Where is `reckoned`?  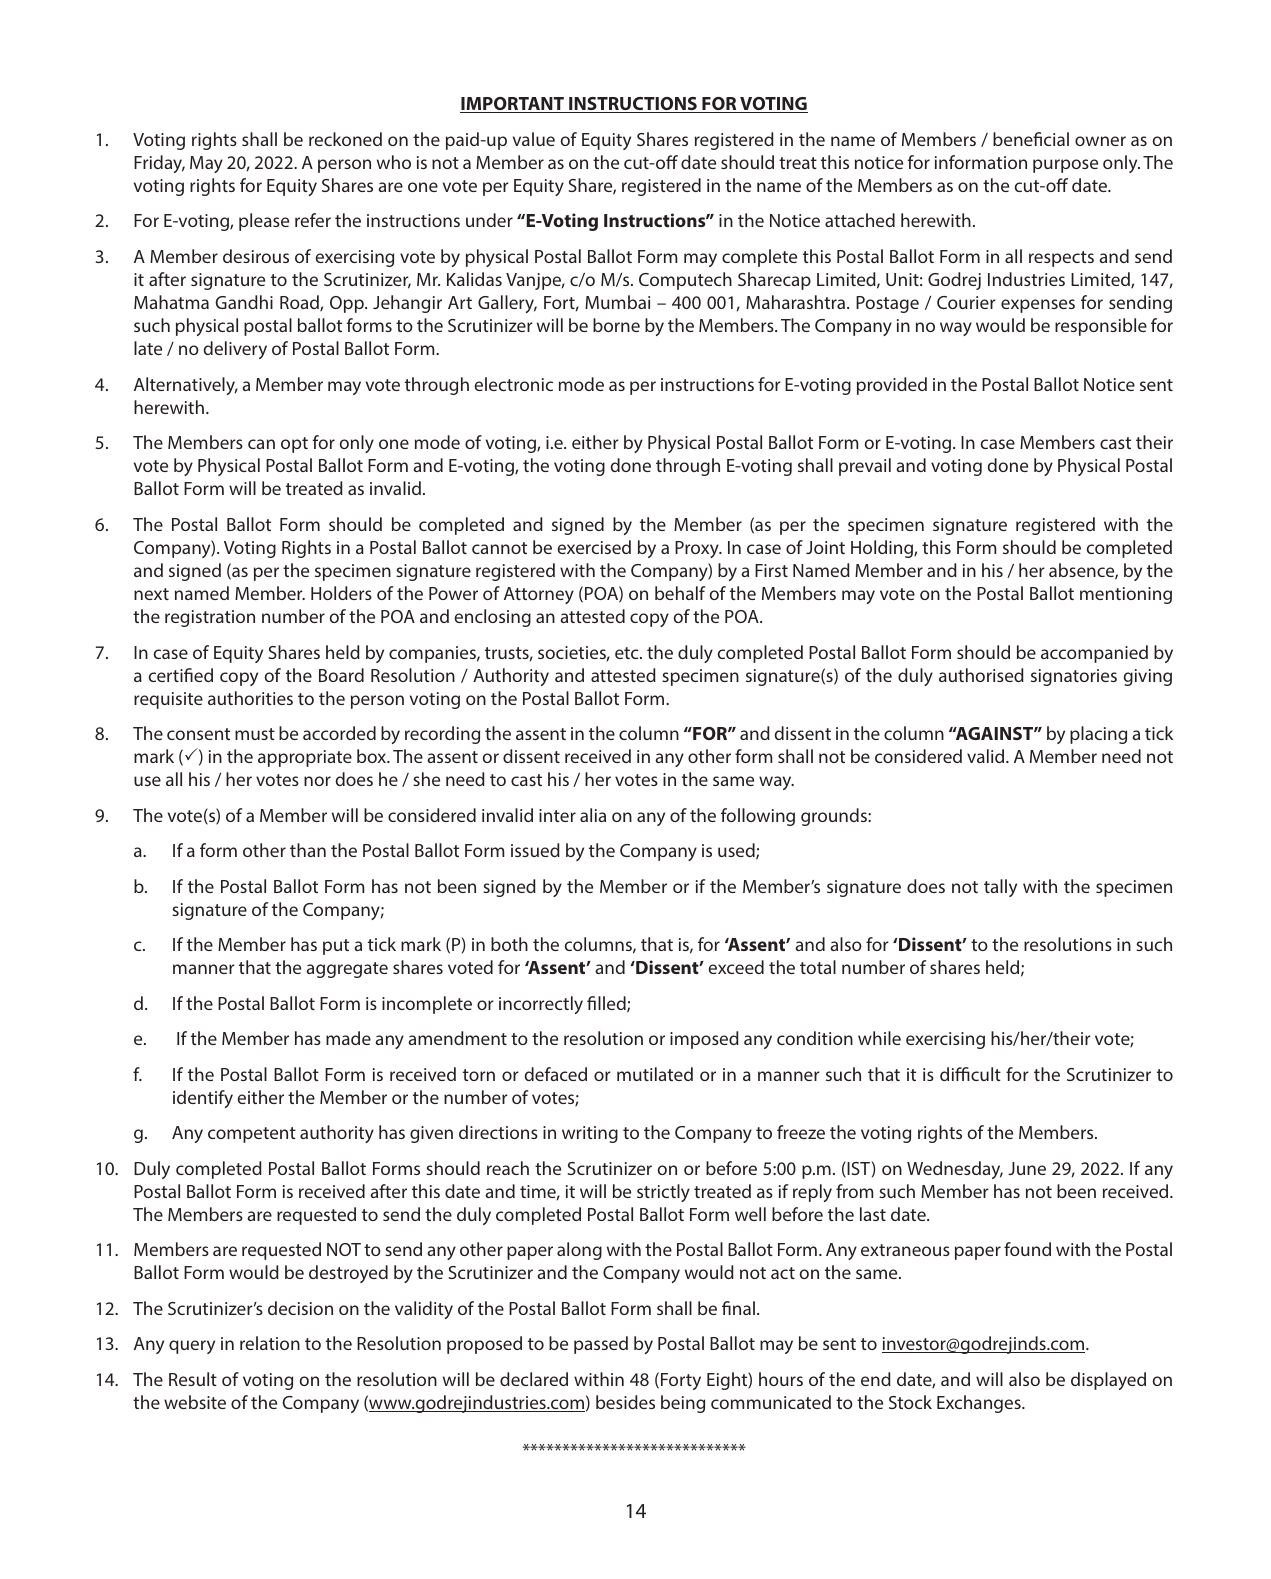
reckoned is located at coordinates (345, 139).
